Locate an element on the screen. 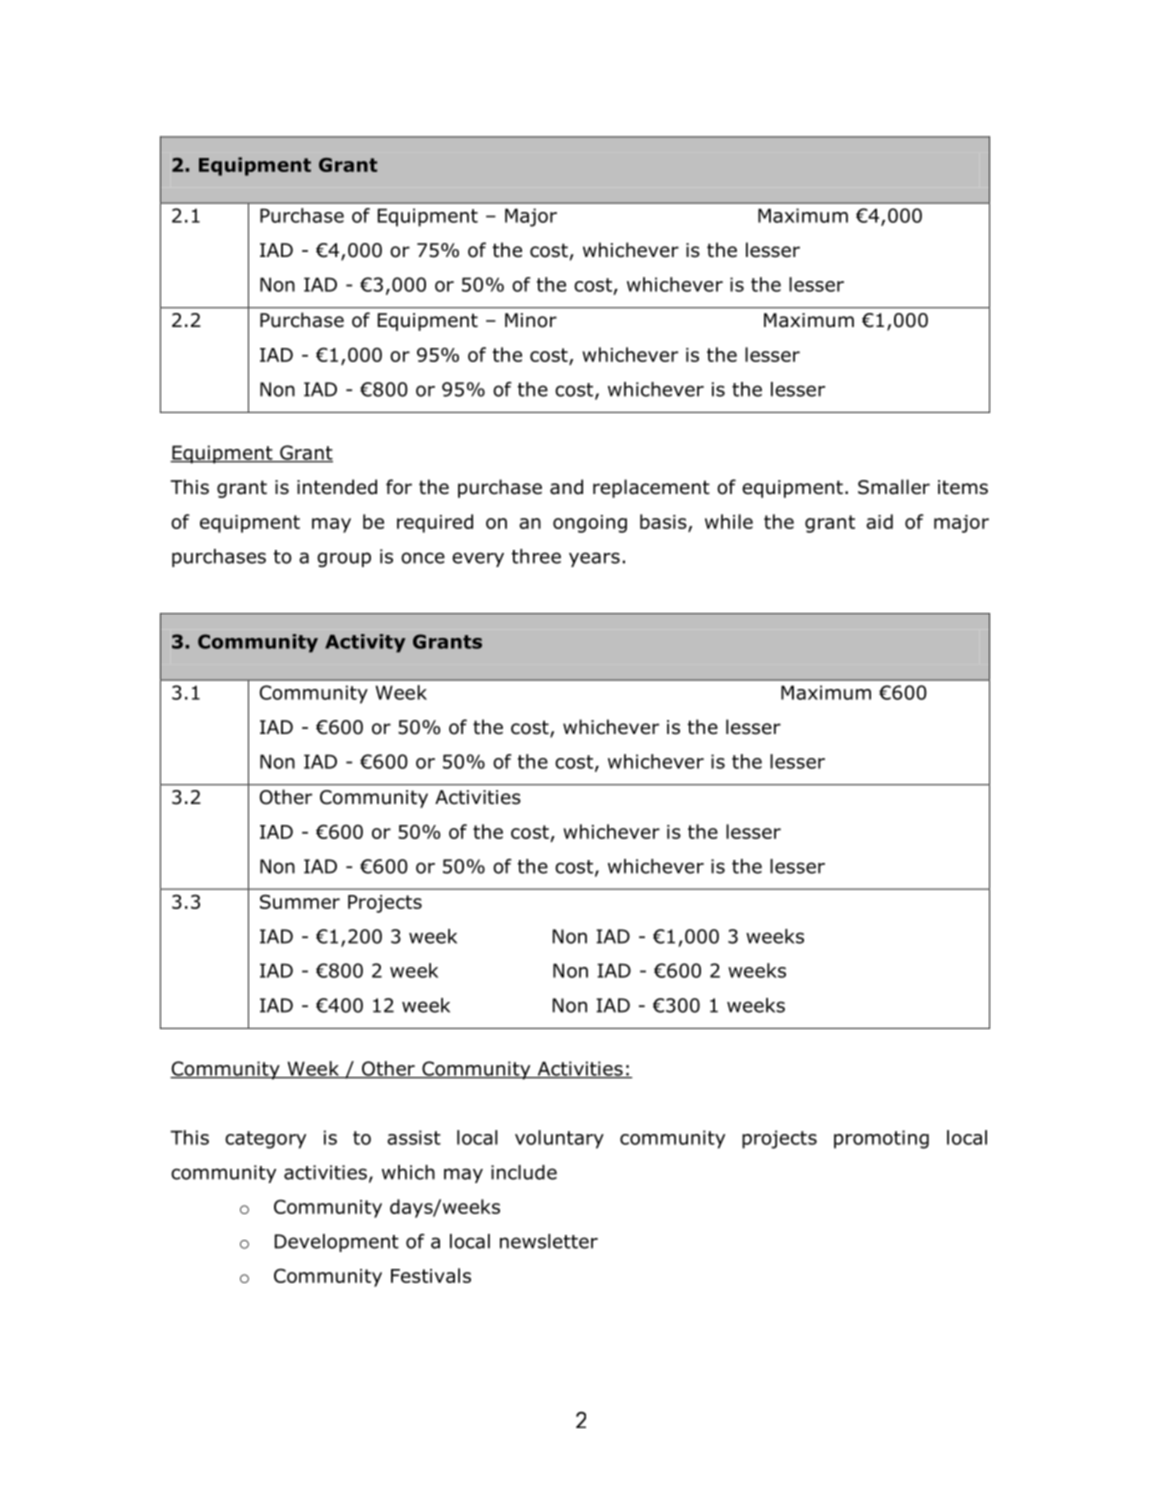 The image size is (1160, 1501). Summer is located at coordinates (300, 901).
